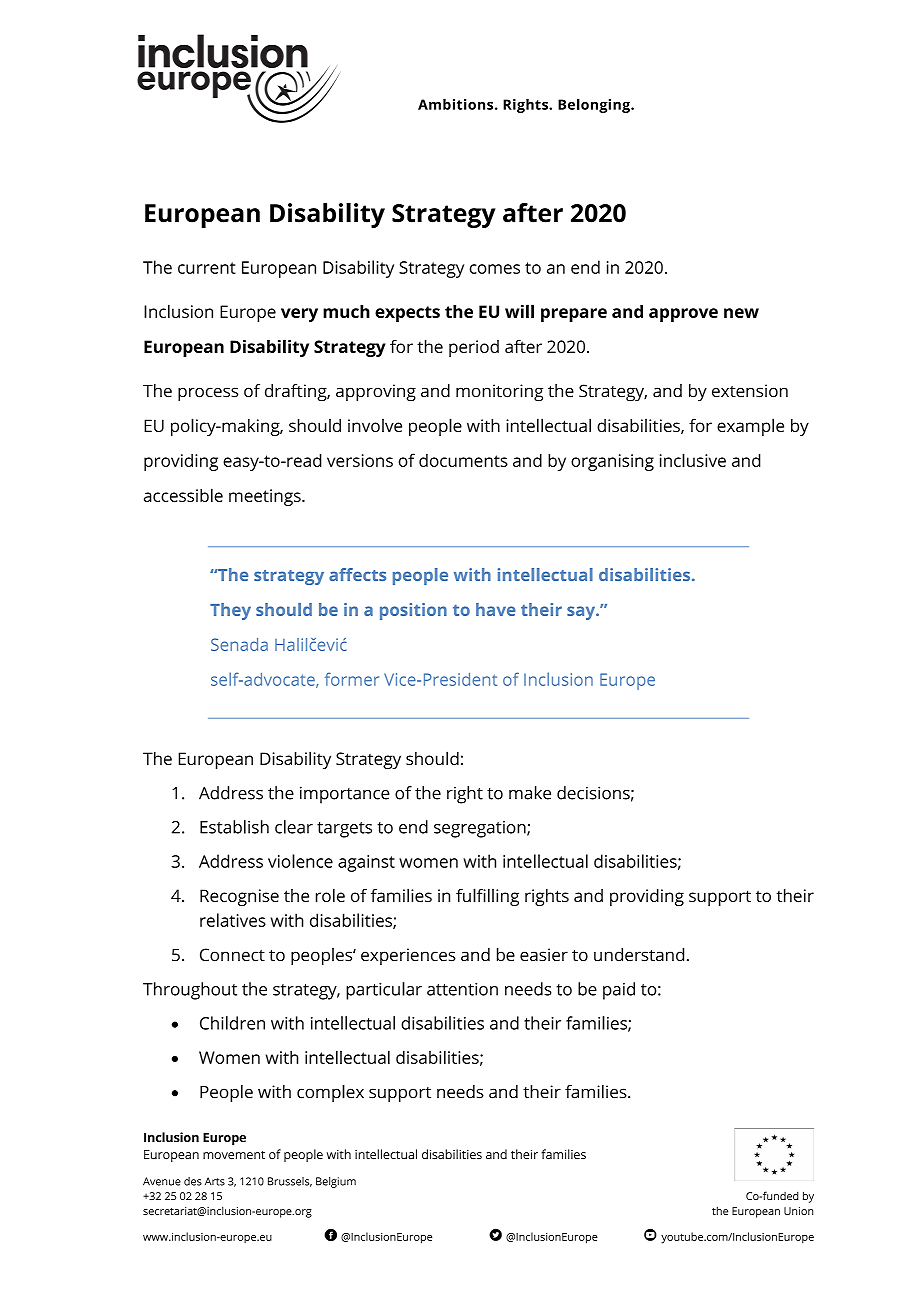 The image size is (924, 1308). Describe the element at coordinates (481, 829) in the document. I see `segregation` at that location.
